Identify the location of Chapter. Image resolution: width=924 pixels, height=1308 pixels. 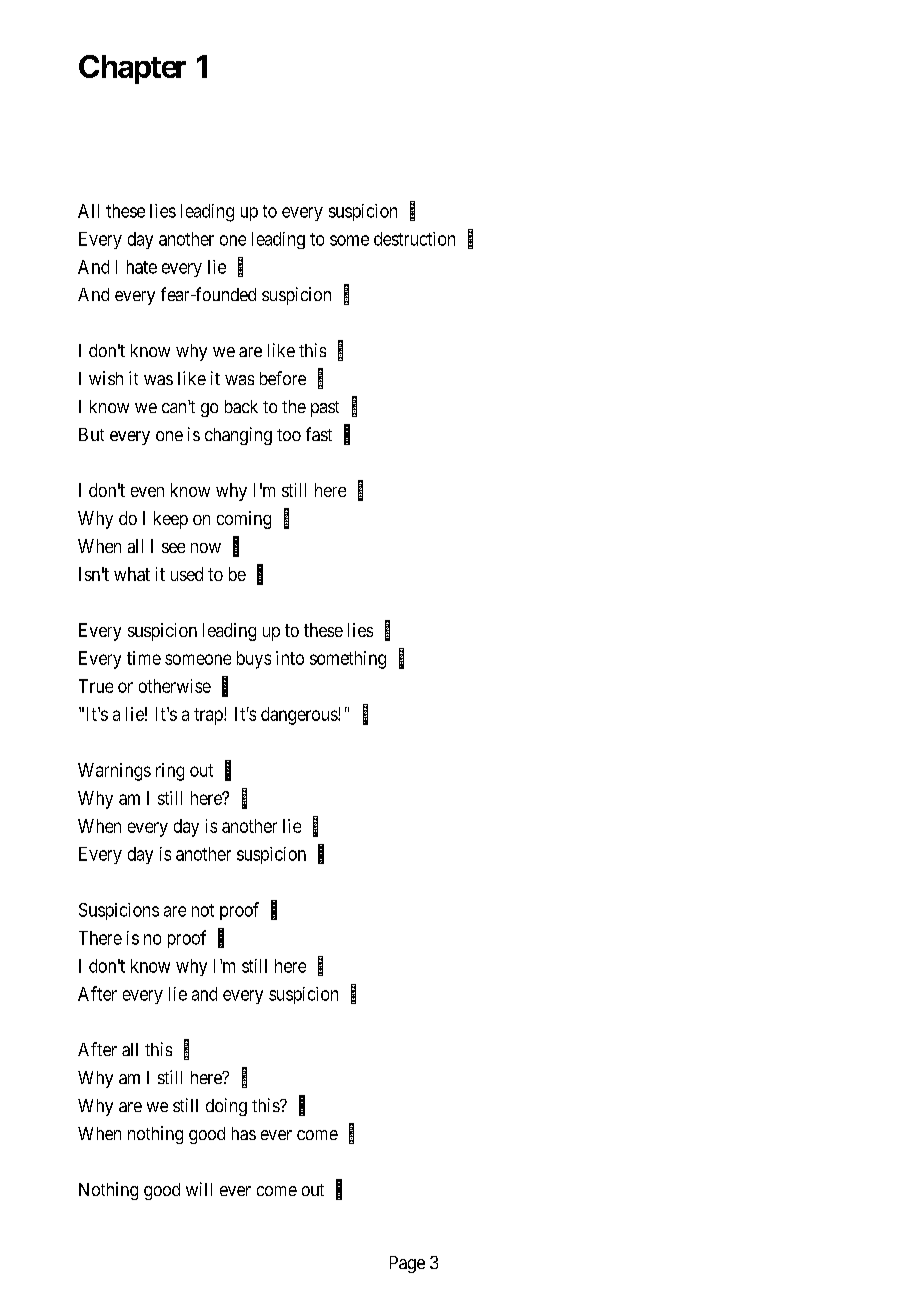
(132, 69).
